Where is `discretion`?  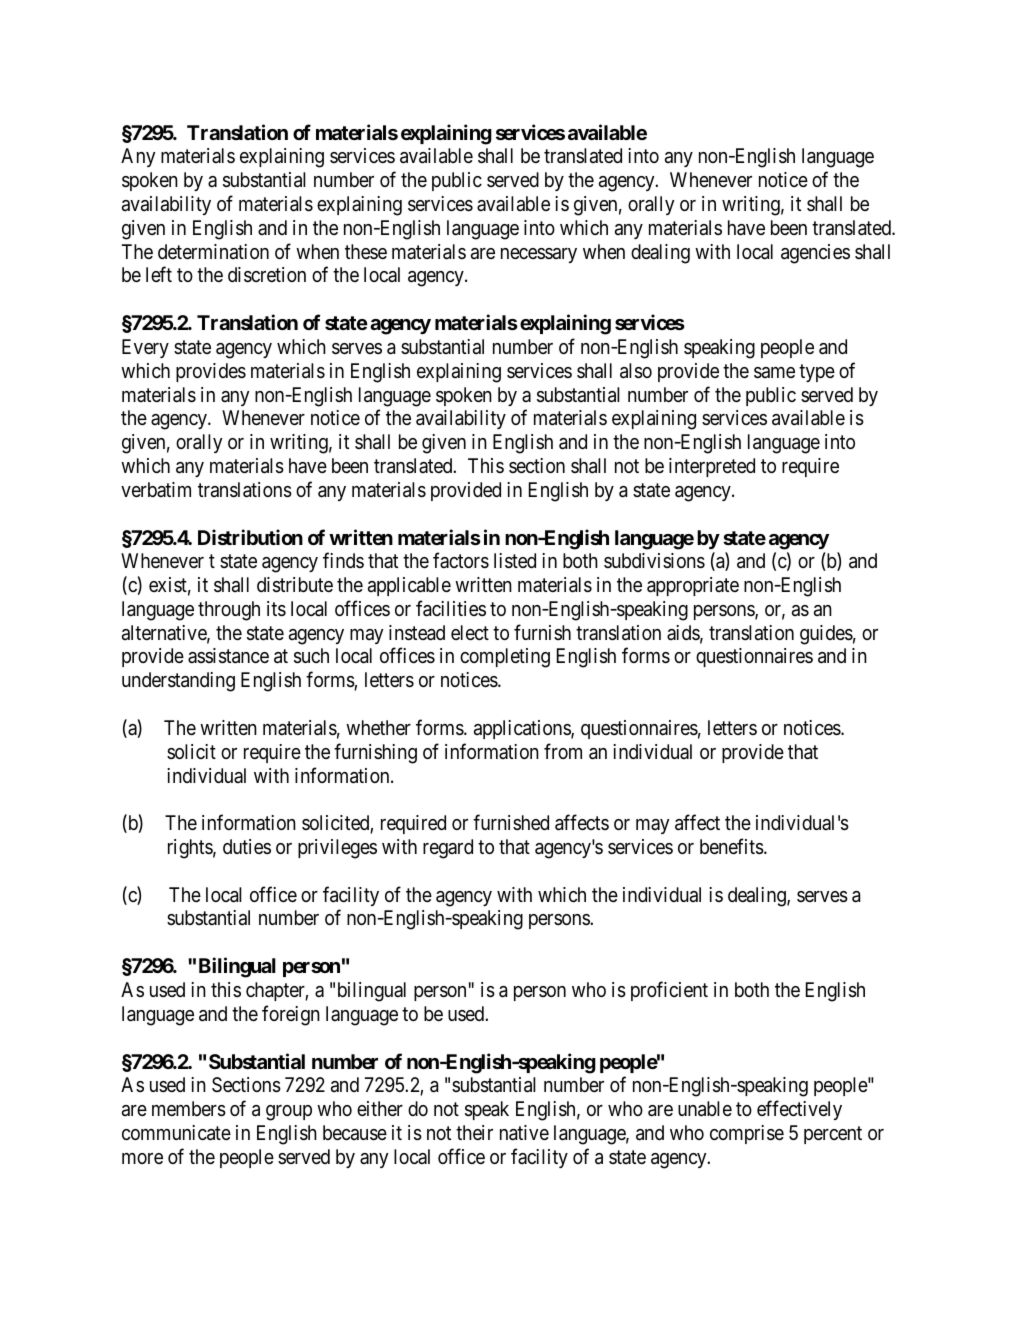
discretion is located at coordinates (267, 275).
